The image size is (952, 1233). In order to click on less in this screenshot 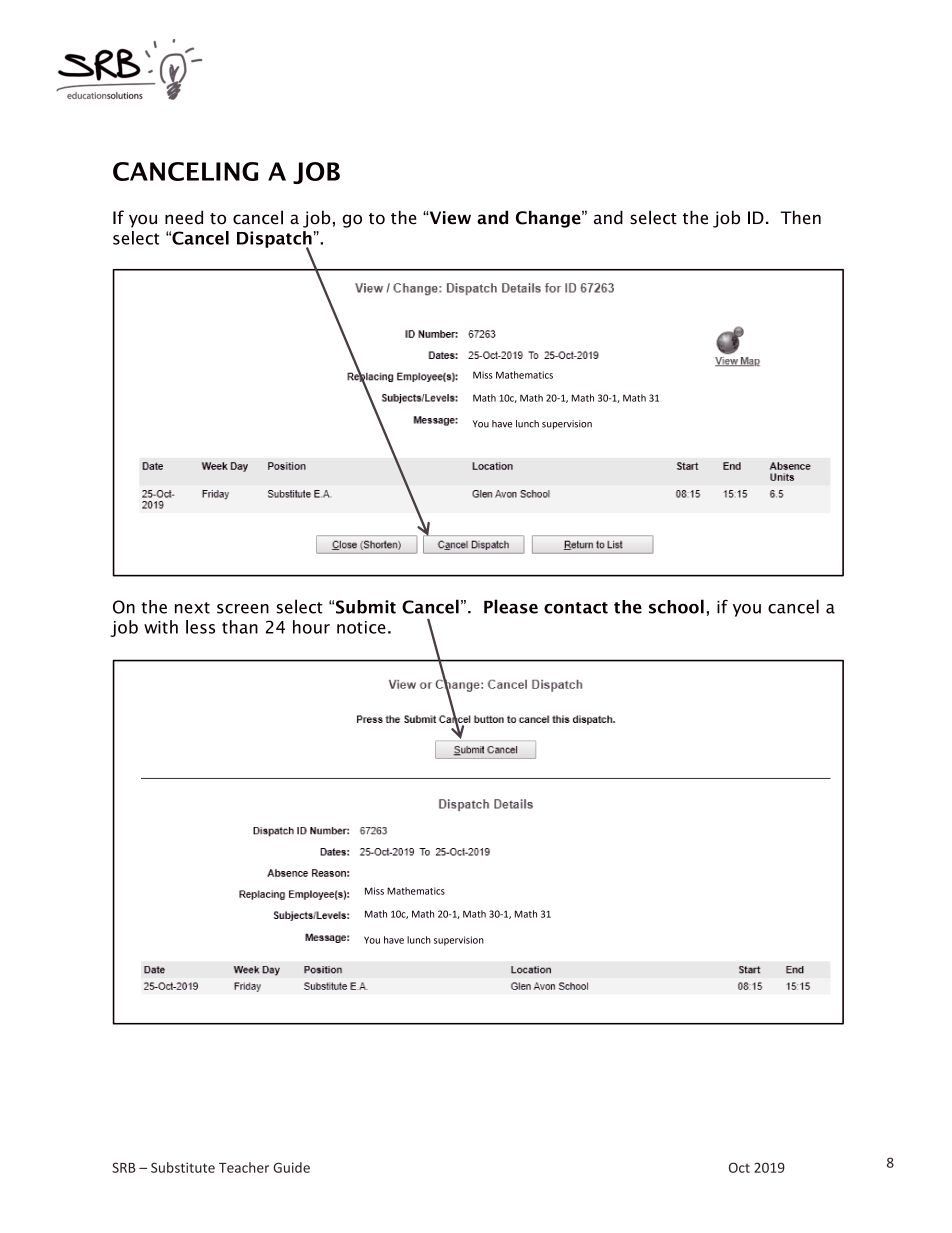, I will do `click(200, 627)`.
